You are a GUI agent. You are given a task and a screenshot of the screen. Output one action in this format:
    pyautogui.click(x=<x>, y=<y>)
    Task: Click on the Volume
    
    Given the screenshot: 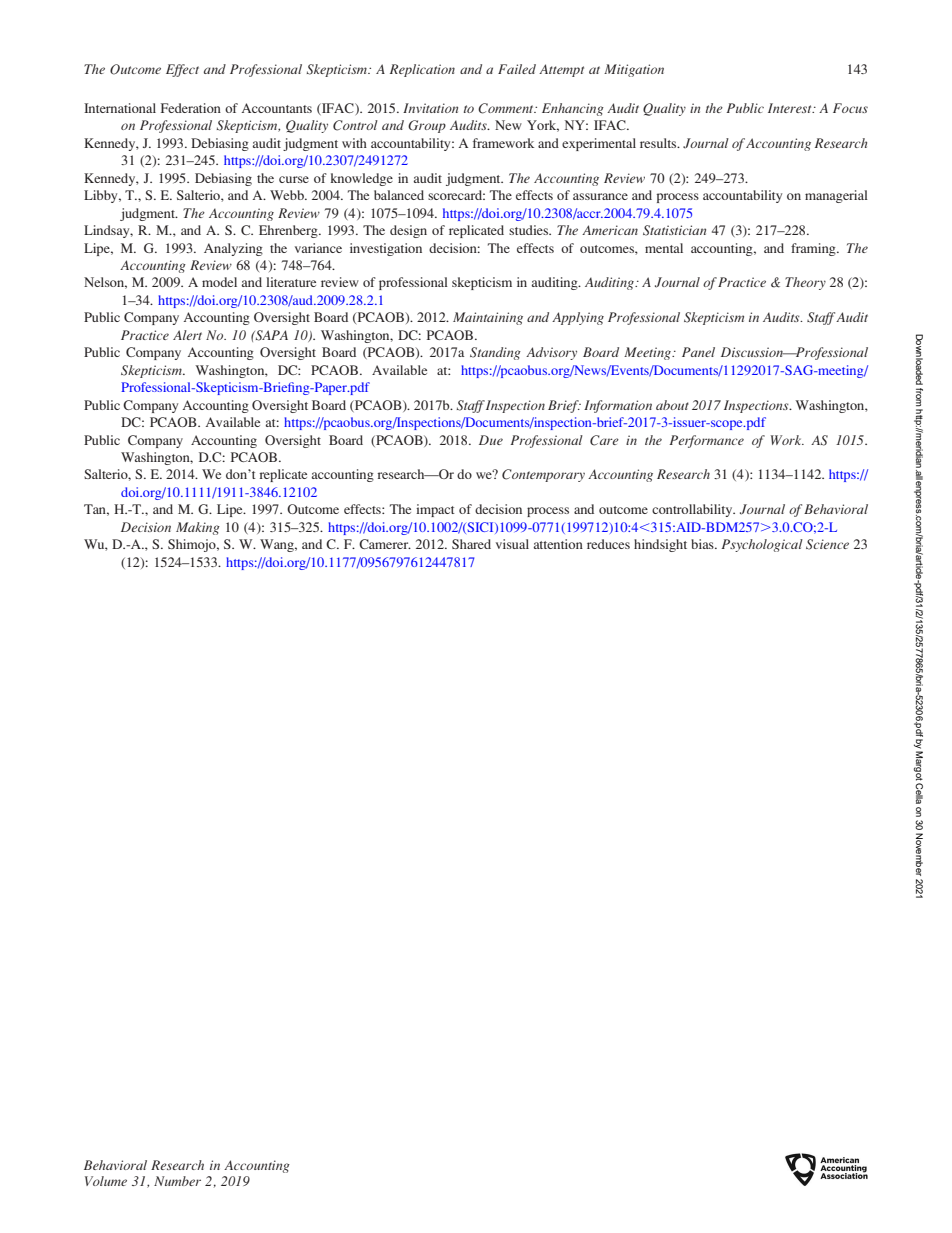 What is the action you would take?
    pyautogui.click(x=106, y=1181)
